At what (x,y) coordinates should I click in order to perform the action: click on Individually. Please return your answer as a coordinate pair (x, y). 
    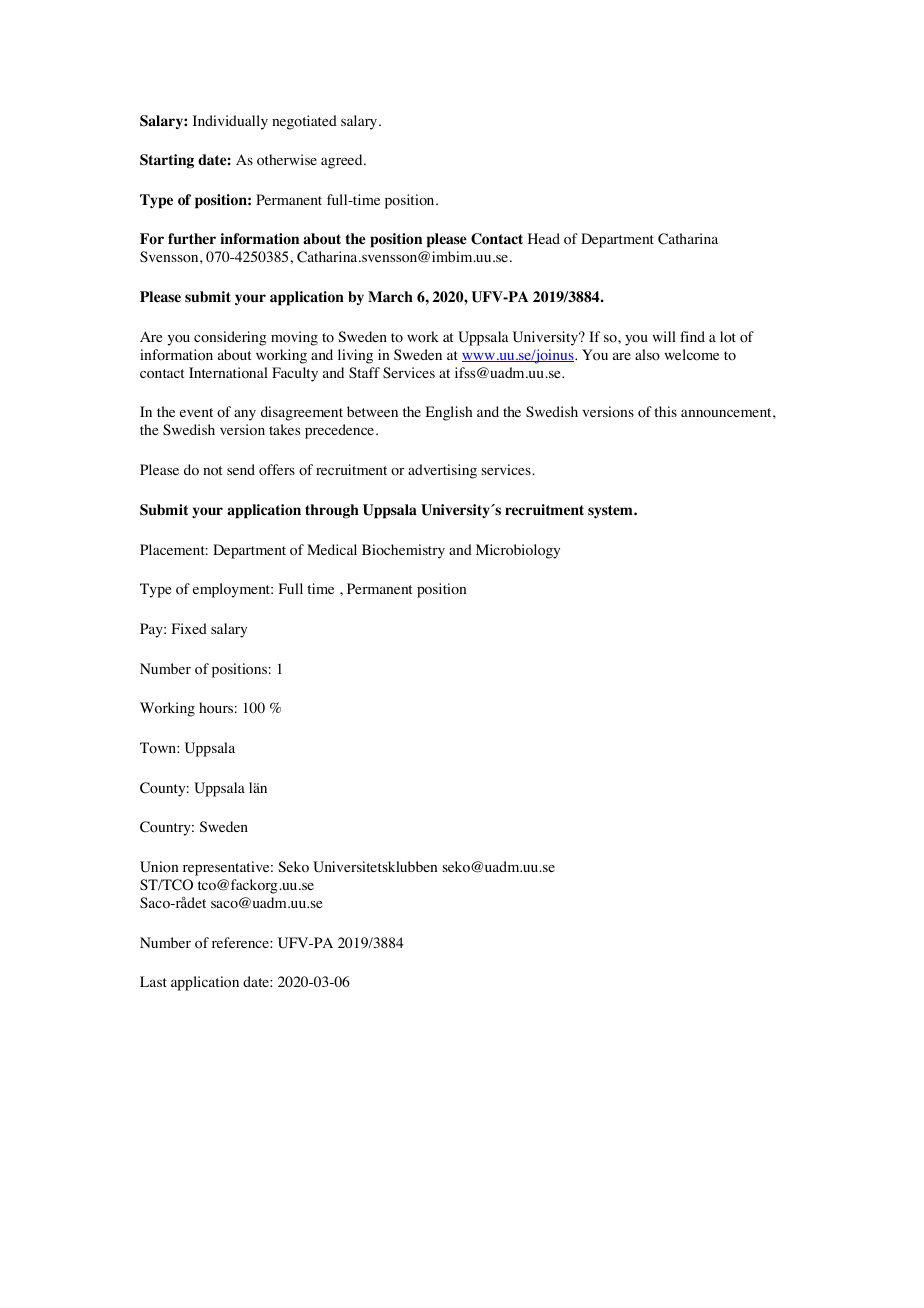
    Looking at the image, I should click on (230, 122).
